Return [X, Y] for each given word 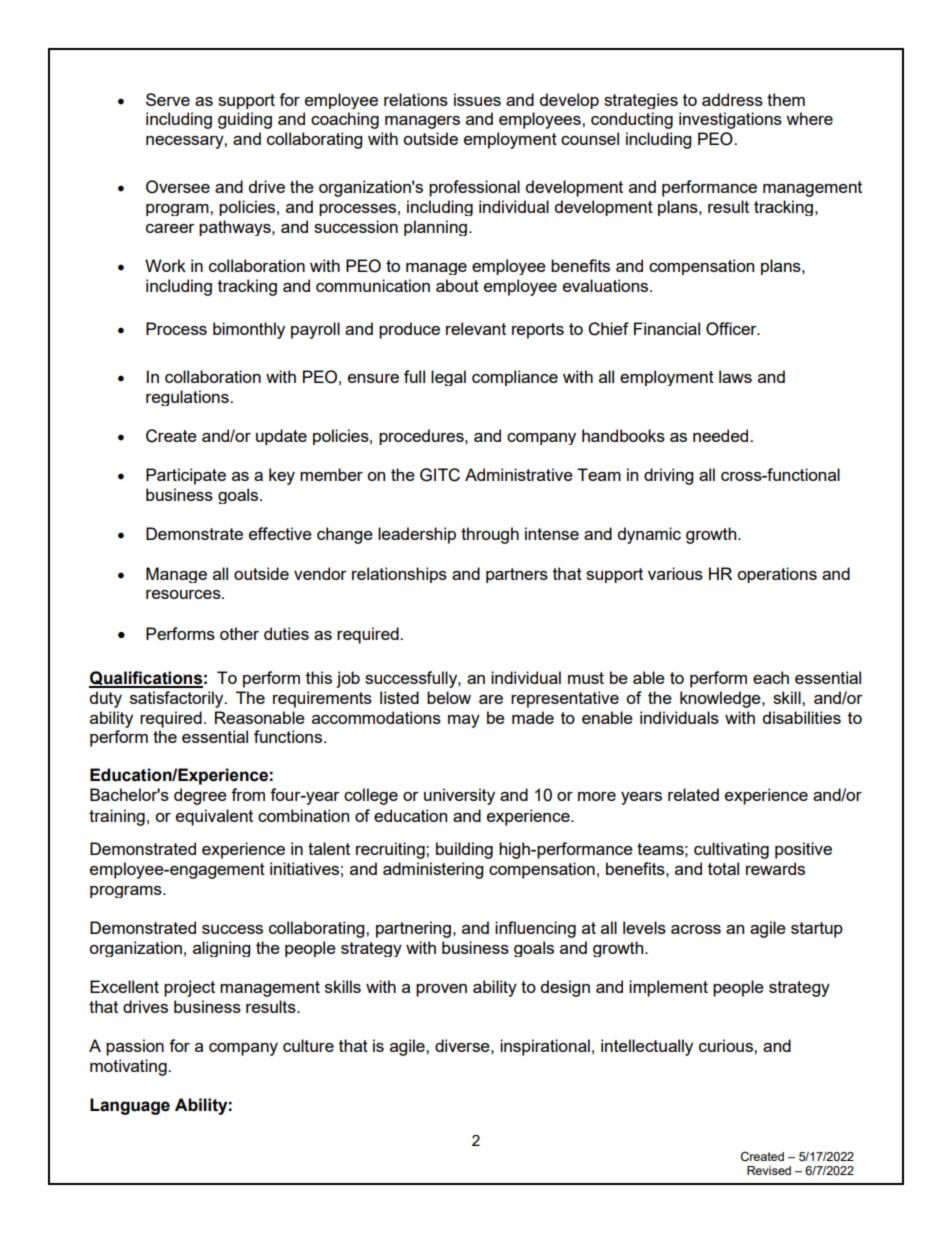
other [239, 633]
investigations [730, 120]
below [449, 697]
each [771, 677]
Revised [769, 1170]
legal [448, 378]
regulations [188, 398]
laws [735, 376]
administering [433, 870]
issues [477, 99]
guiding [245, 120]
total [723, 868]
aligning [221, 949]
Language [130, 1106]
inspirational [545, 1047]
